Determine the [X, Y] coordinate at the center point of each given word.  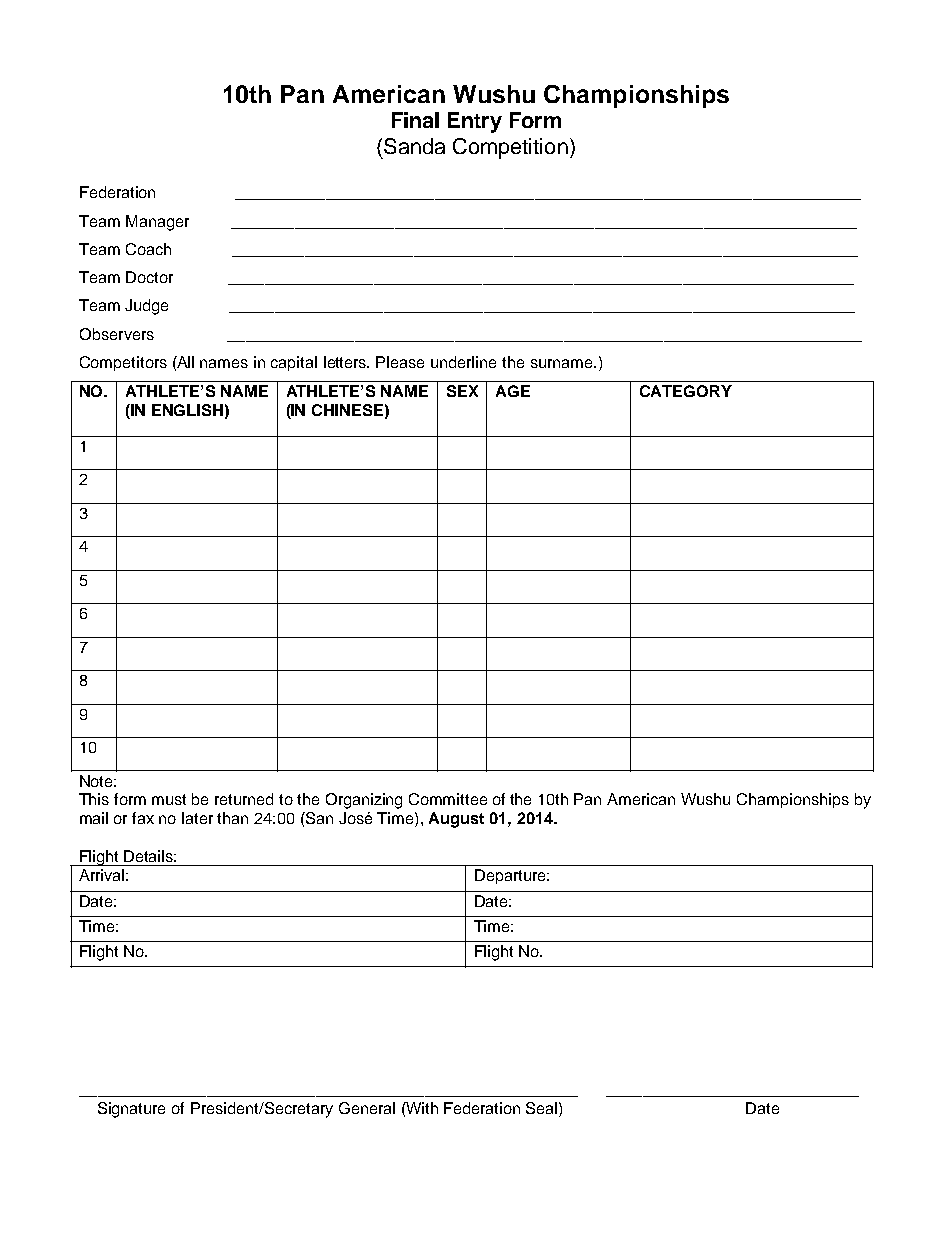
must [169, 799]
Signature [131, 1110]
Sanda [414, 146]
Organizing [364, 801]
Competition [510, 148]
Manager [157, 223]
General [367, 1108]
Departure [512, 876]
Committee [448, 799]
